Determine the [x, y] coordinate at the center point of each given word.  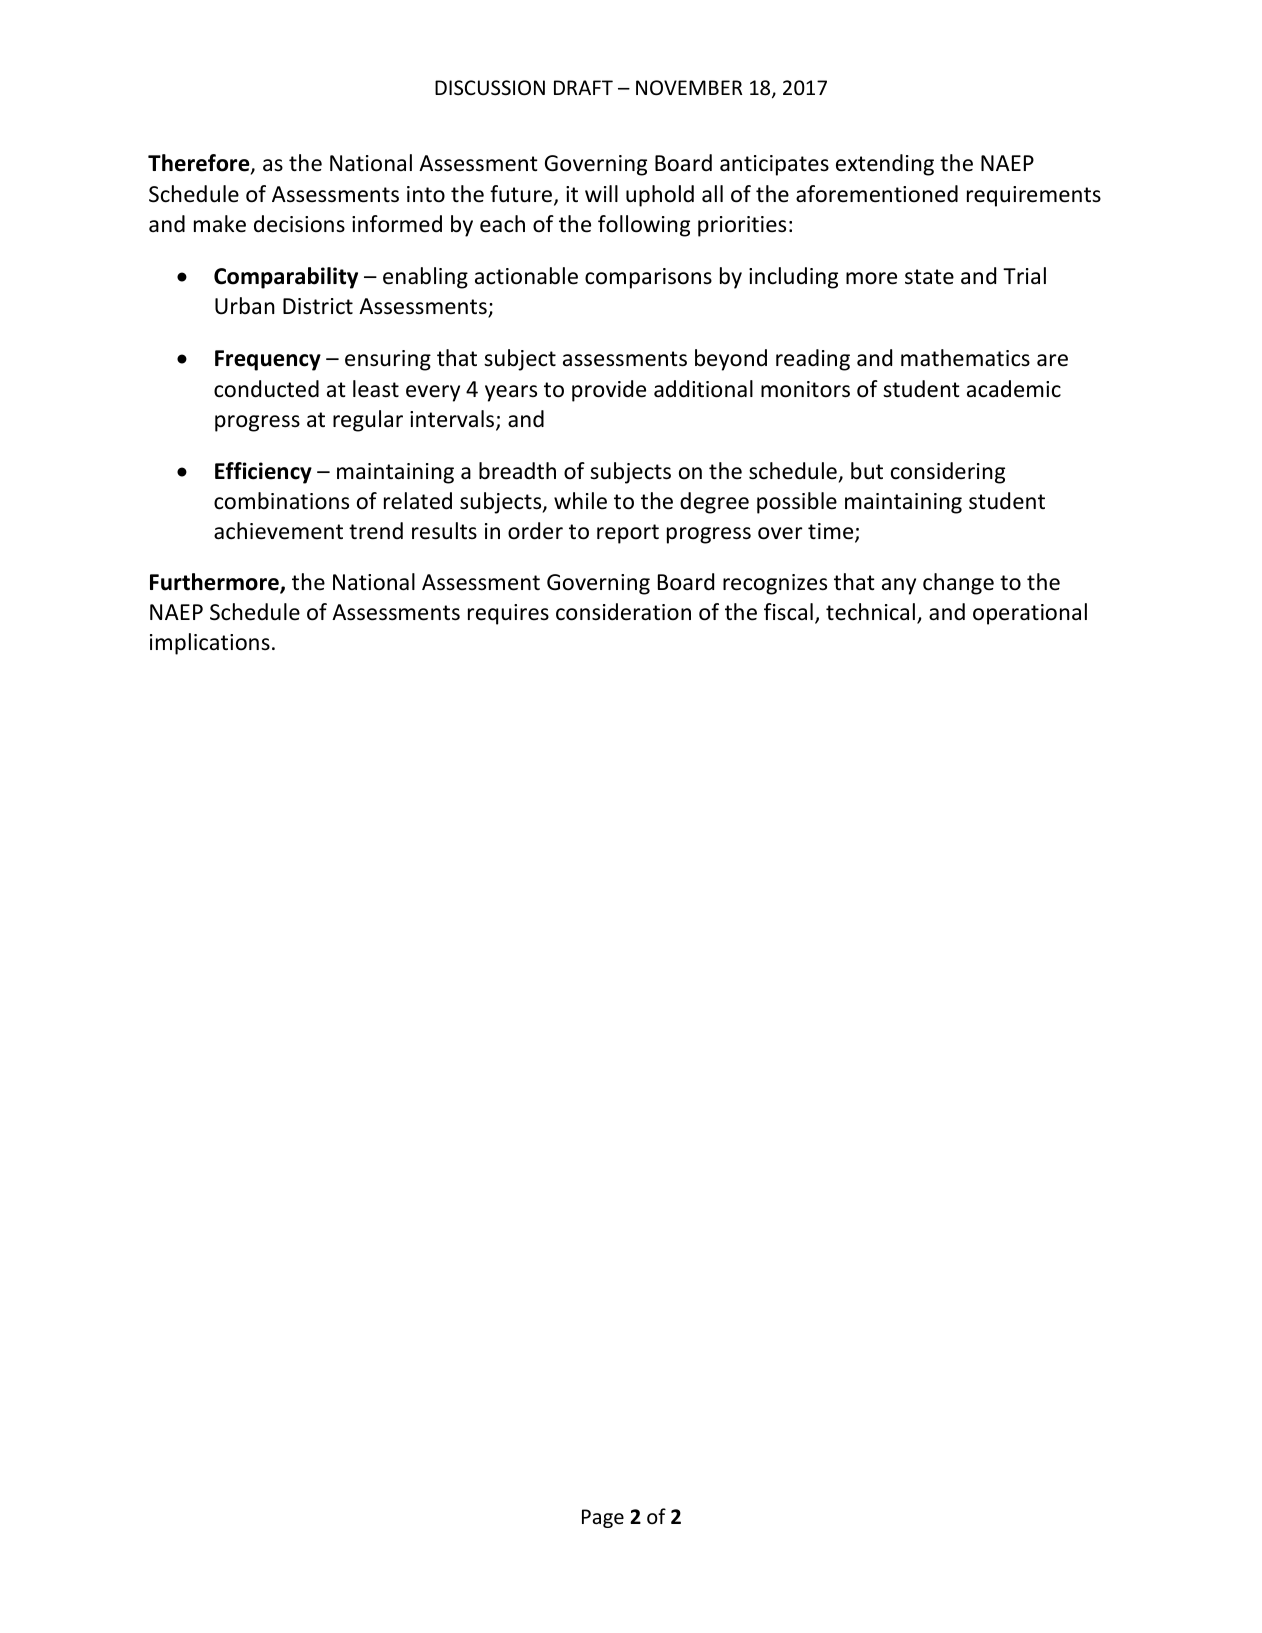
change [958, 584]
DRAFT [583, 87]
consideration [623, 612]
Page [603, 1518]
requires [508, 614]
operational [1030, 614]
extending [885, 165]
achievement [278, 531]
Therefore [200, 164]
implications [210, 644]
